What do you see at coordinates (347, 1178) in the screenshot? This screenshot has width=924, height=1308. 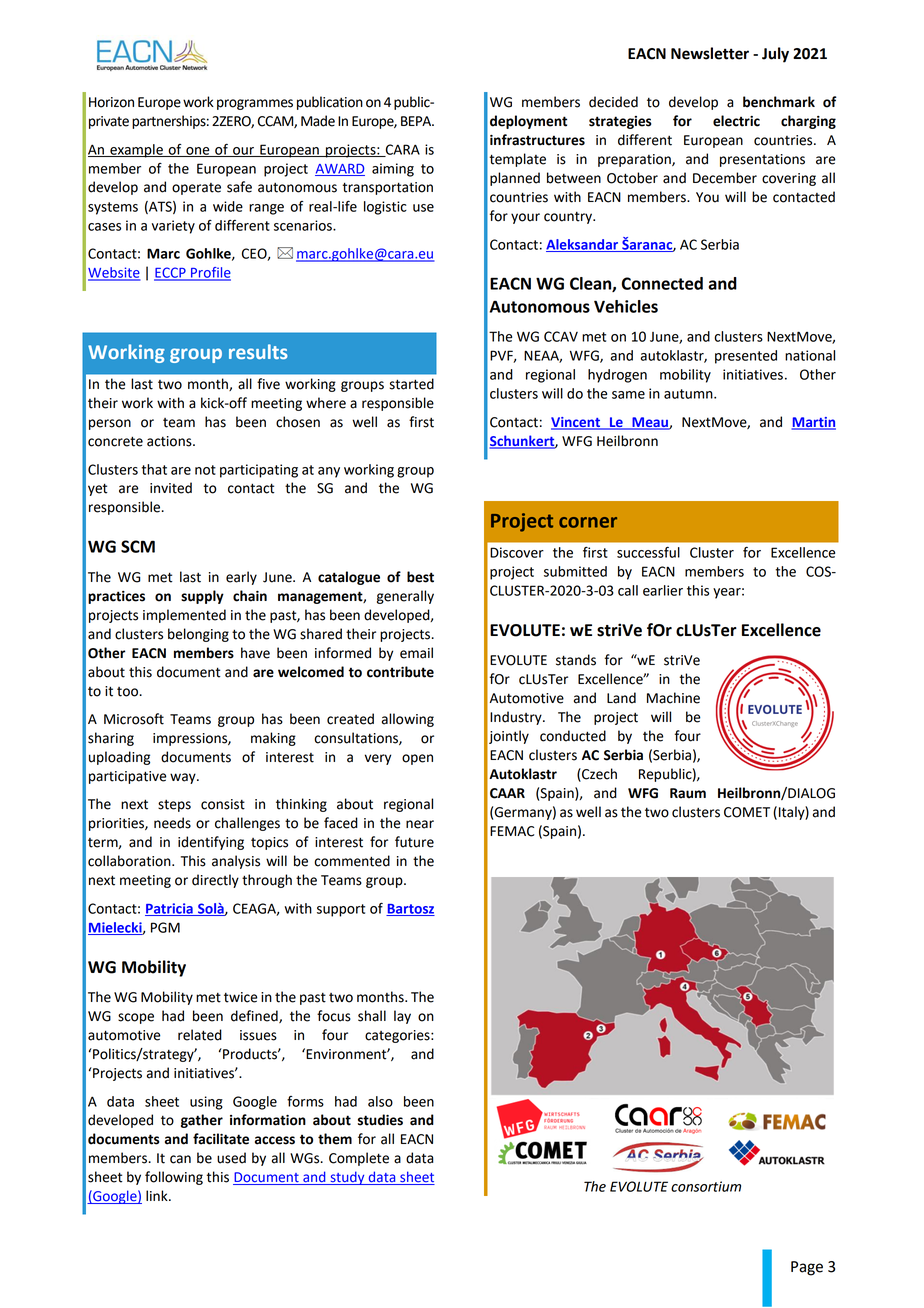 I see `study` at bounding box center [347, 1178].
